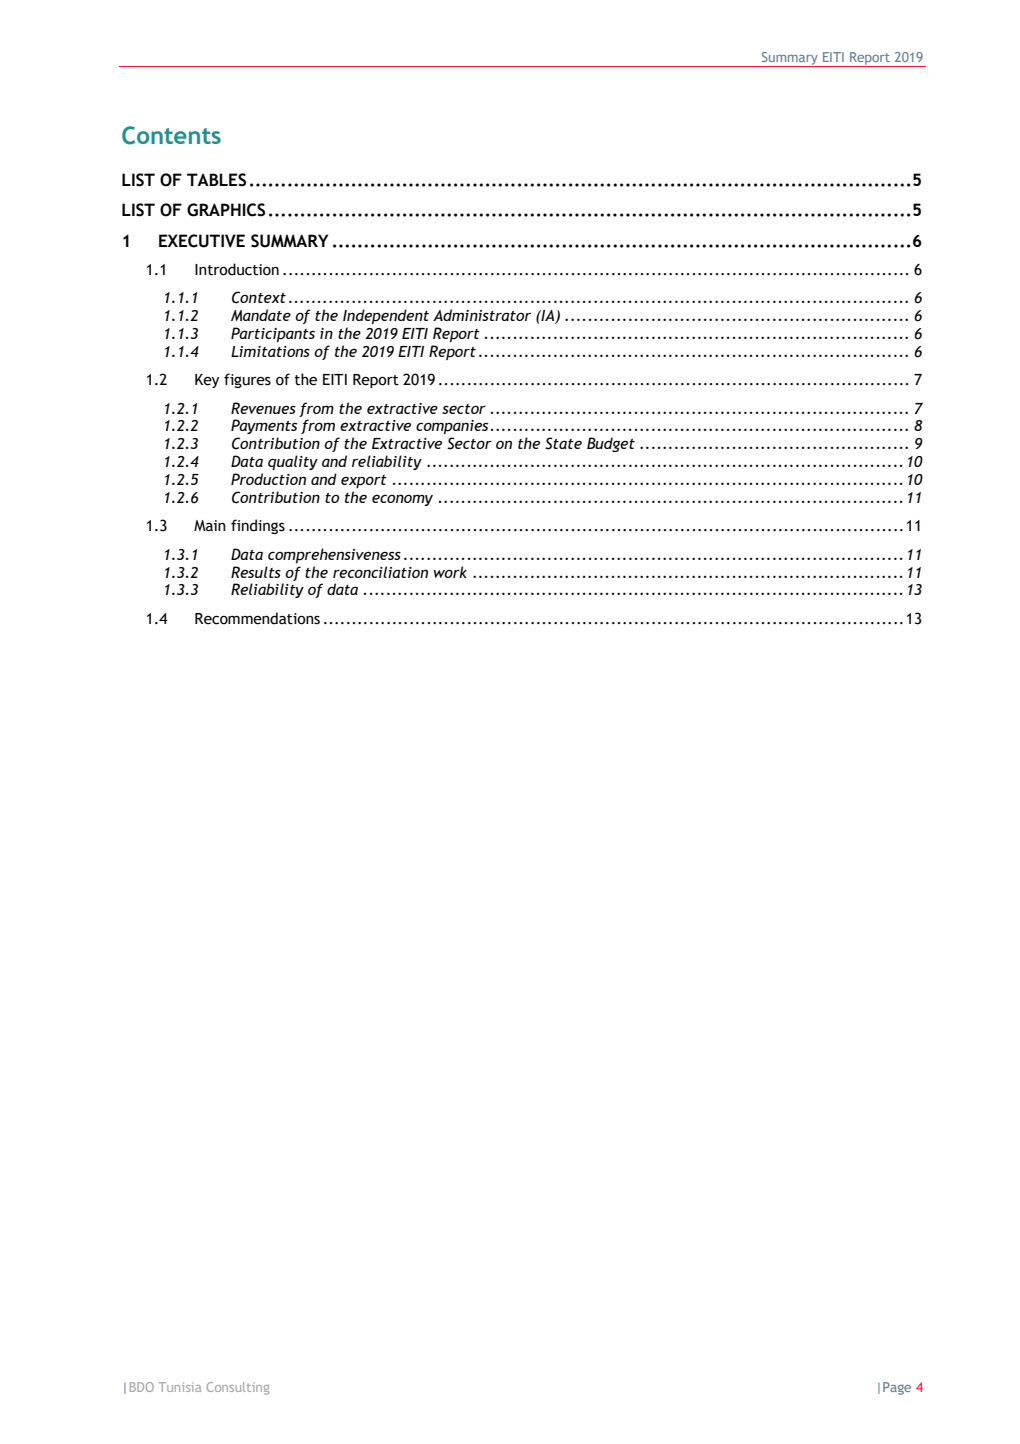  I want to click on economy, so click(402, 500).
